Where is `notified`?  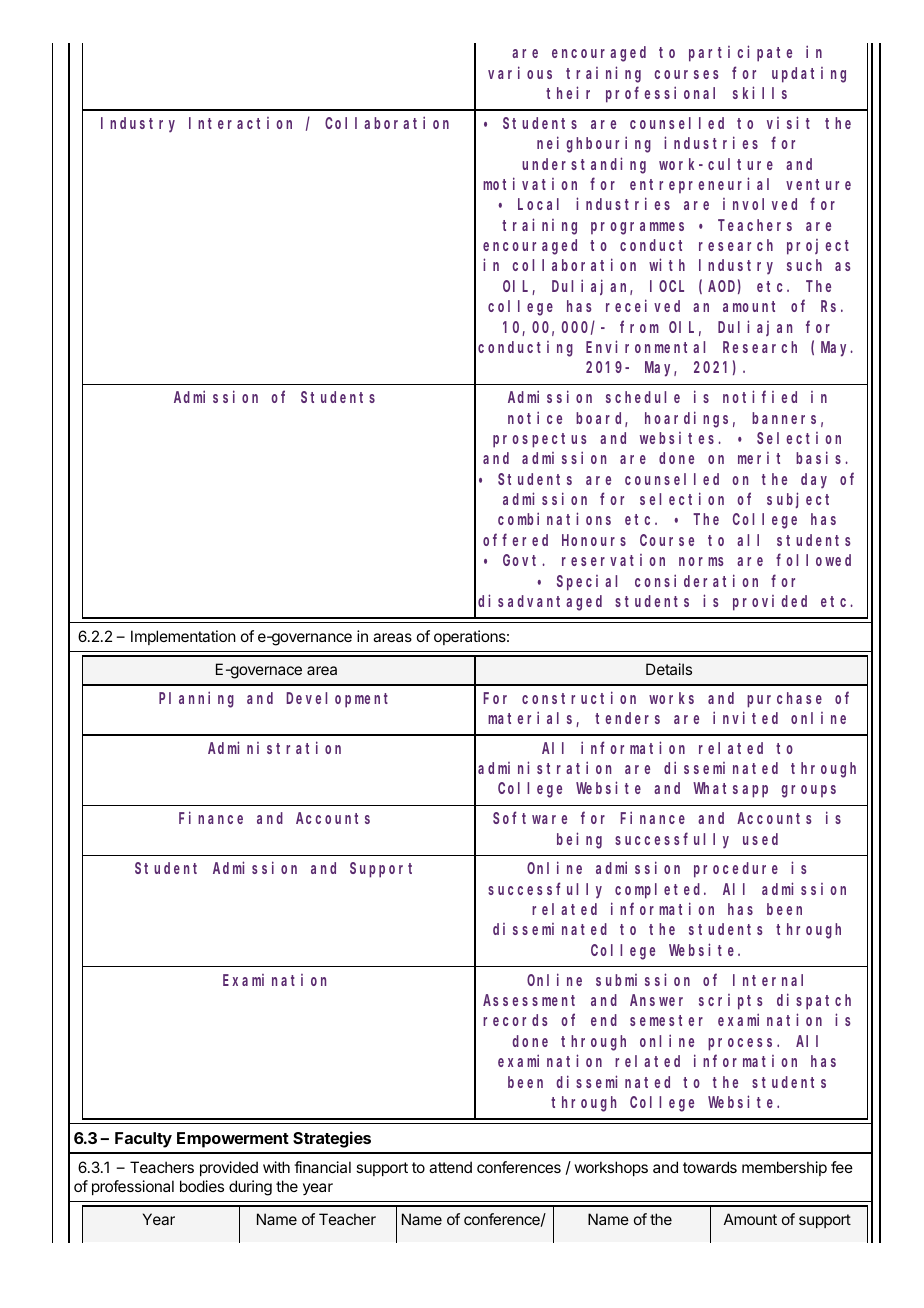
notified is located at coordinates (760, 396).
